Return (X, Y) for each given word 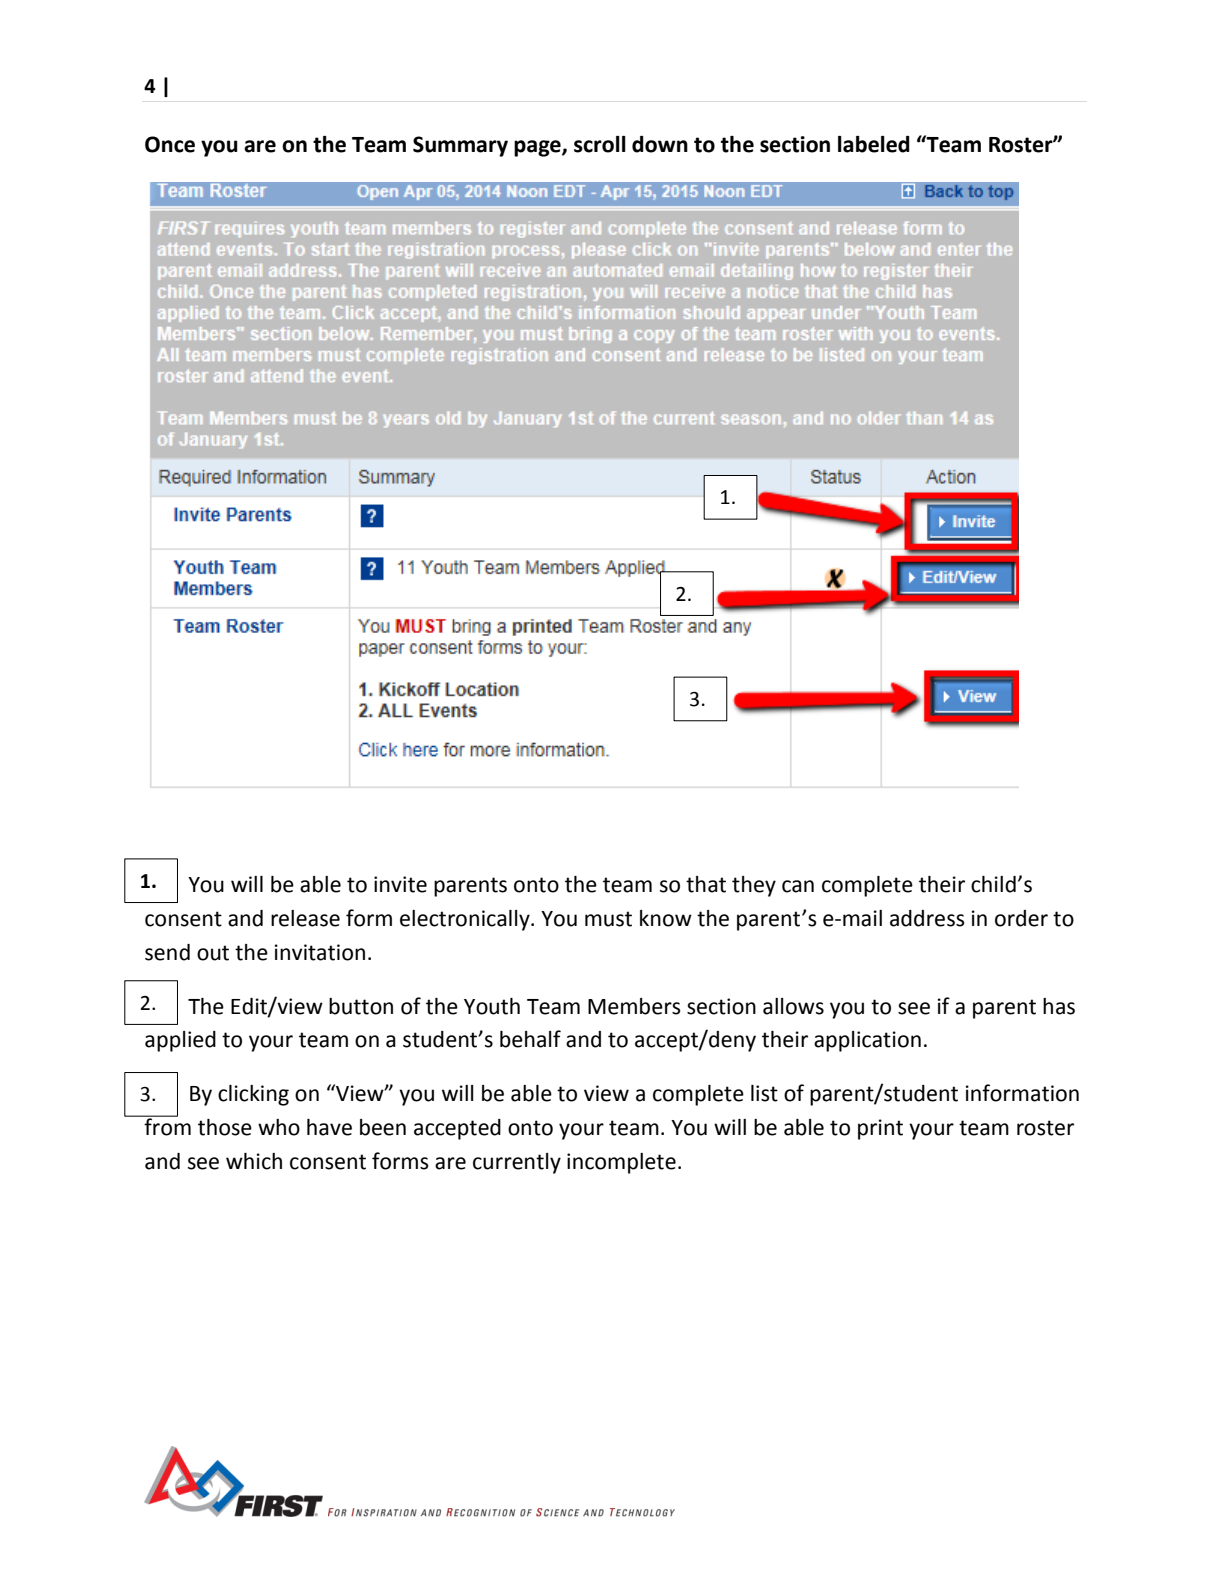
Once (170, 144)
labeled (874, 144)
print (880, 1129)
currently (517, 1163)
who (279, 1127)
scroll (600, 144)
